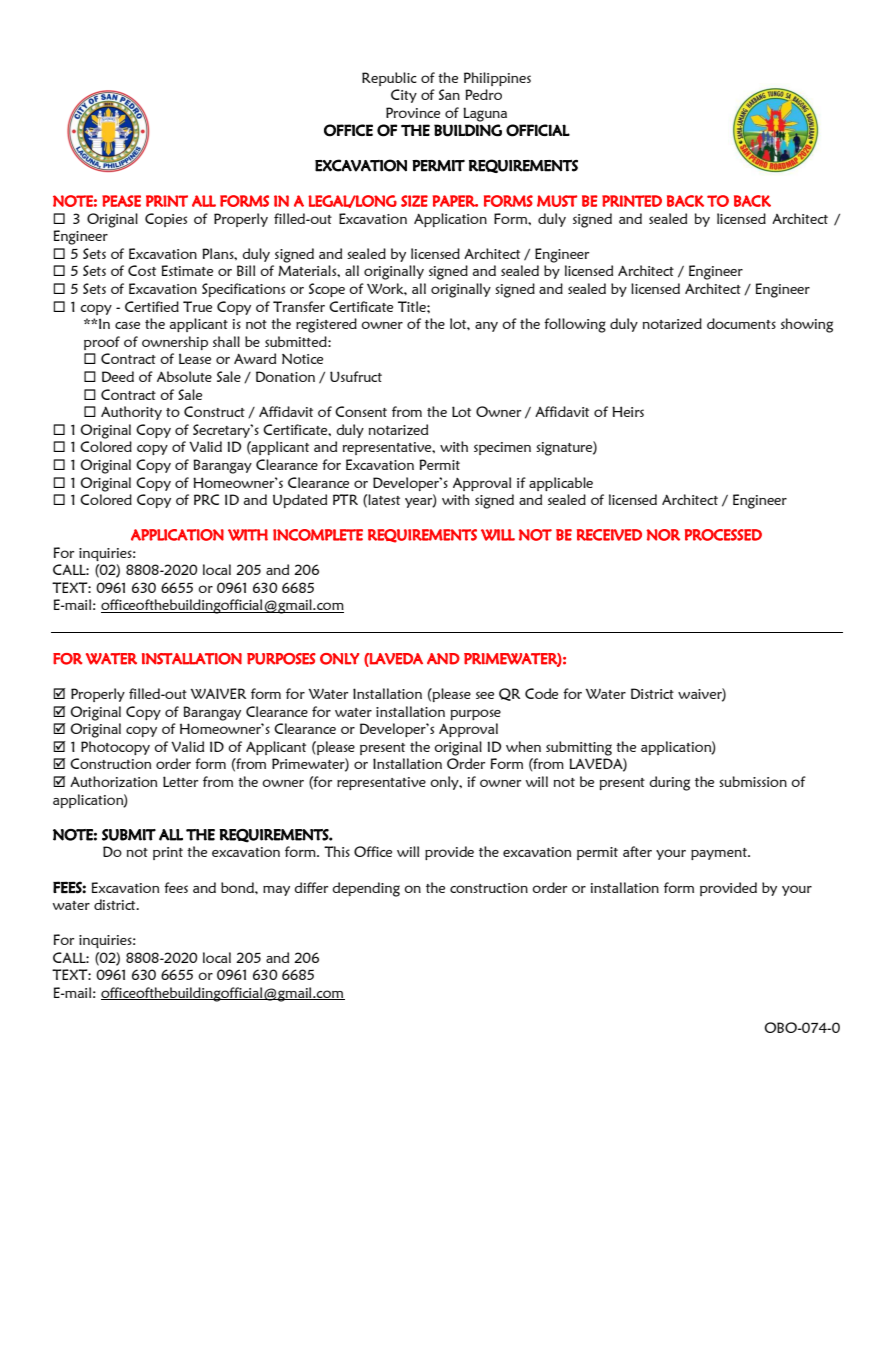  I want to click on PROCESSED, so click(723, 535).
